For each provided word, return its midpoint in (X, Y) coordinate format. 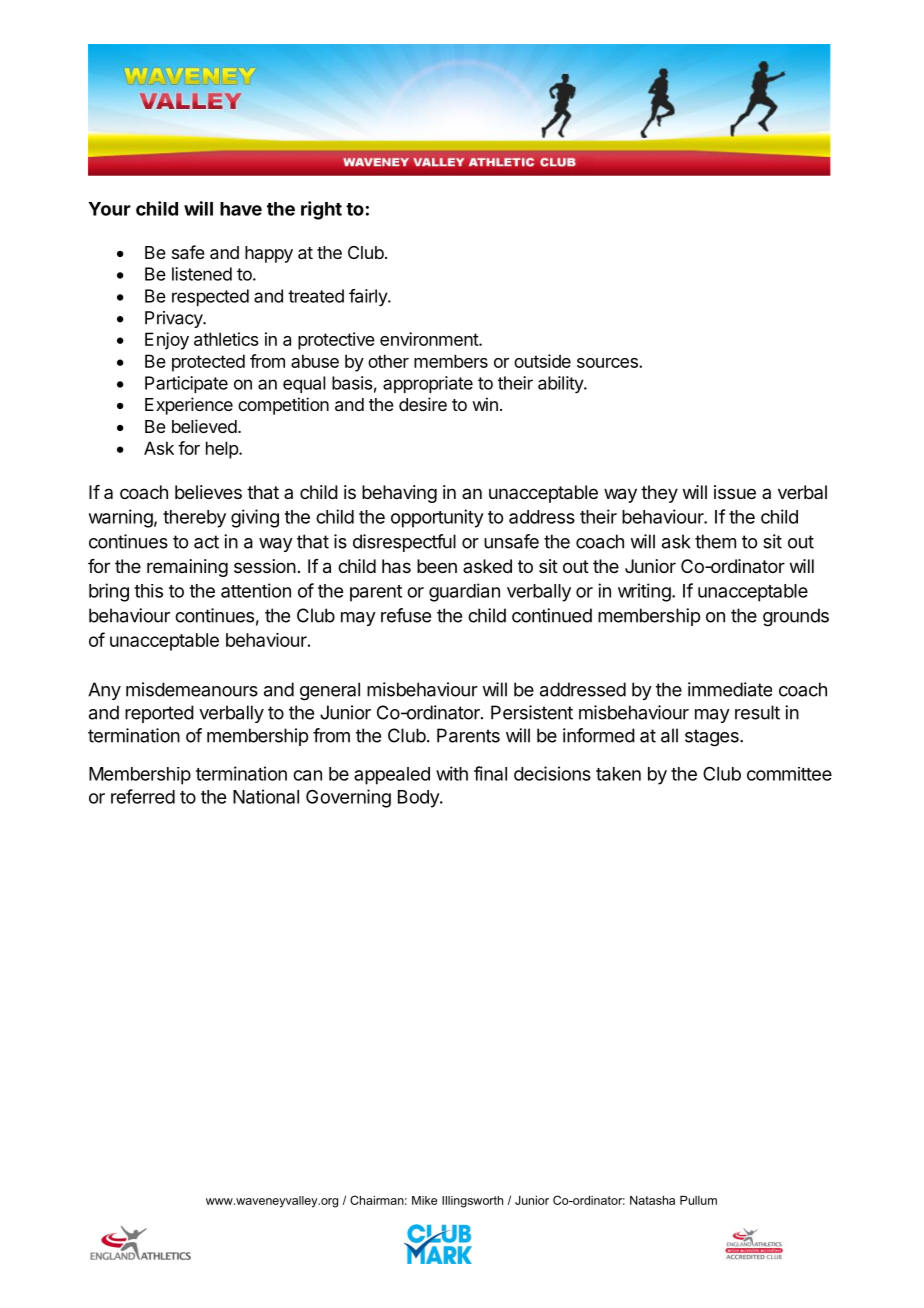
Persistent (532, 712)
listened (202, 274)
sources (608, 363)
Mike (424, 1200)
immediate (730, 689)
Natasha (652, 1200)
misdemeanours (192, 689)
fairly (369, 297)
